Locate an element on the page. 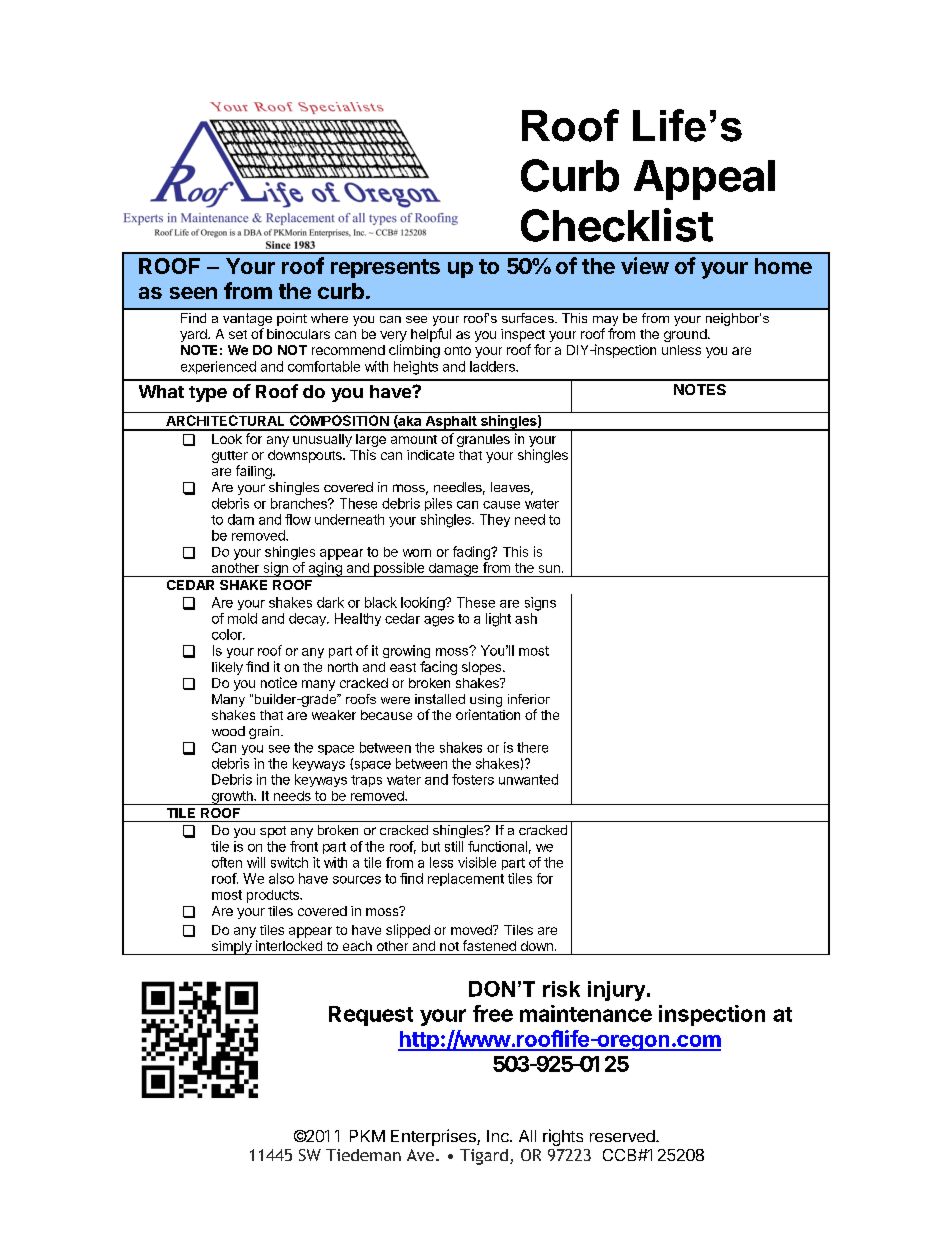  seen is located at coordinates (193, 293).
